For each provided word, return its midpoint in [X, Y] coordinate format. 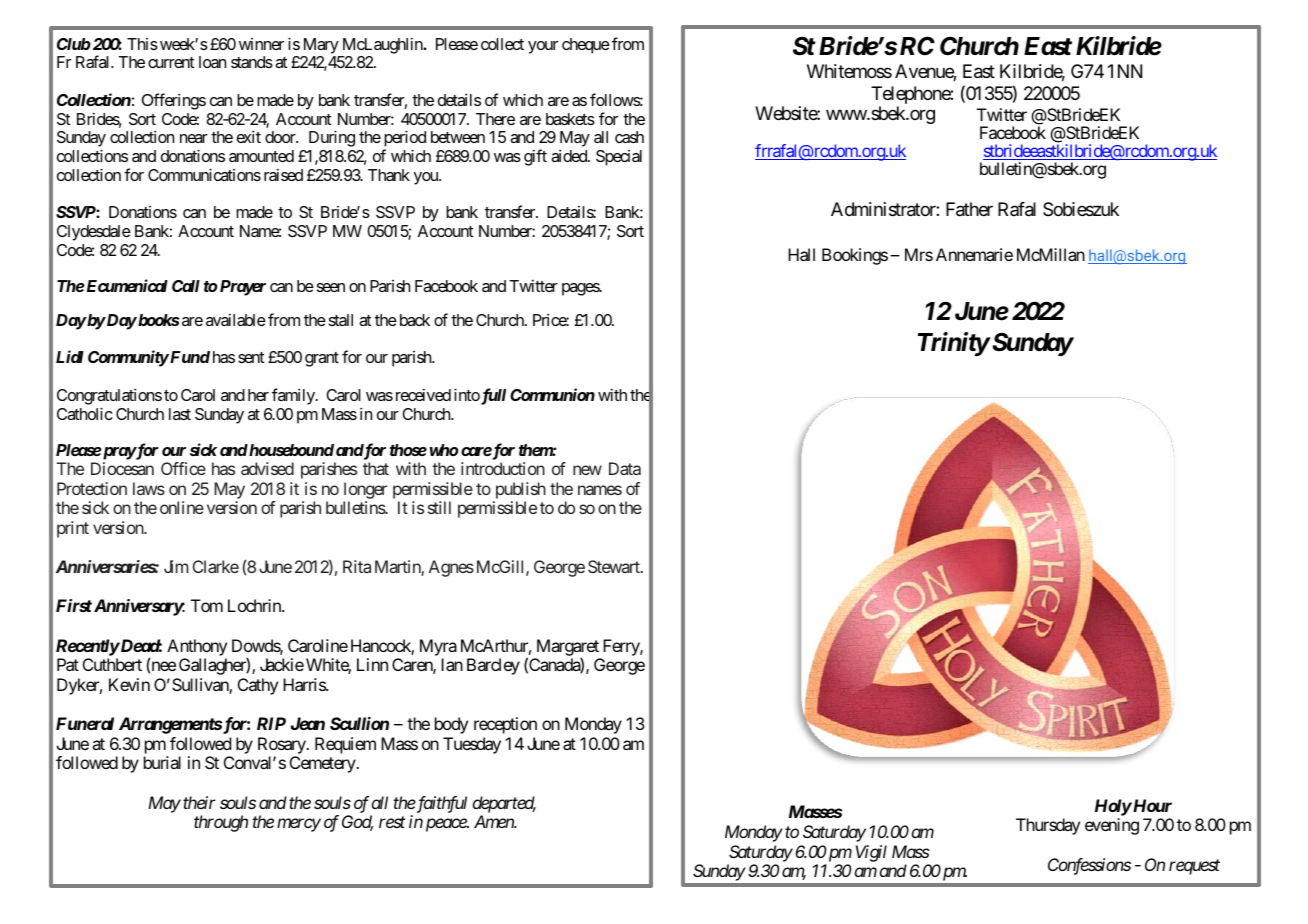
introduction [503, 468]
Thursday [1048, 826]
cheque [586, 46]
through [221, 823]
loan [212, 62]
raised [283, 174]
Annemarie [974, 254]
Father [969, 209]
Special [619, 158]
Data [625, 468]
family [294, 396]
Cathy [258, 686]
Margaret [568, 648]
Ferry [622, 647]
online [182, 507]
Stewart [615, 566]
